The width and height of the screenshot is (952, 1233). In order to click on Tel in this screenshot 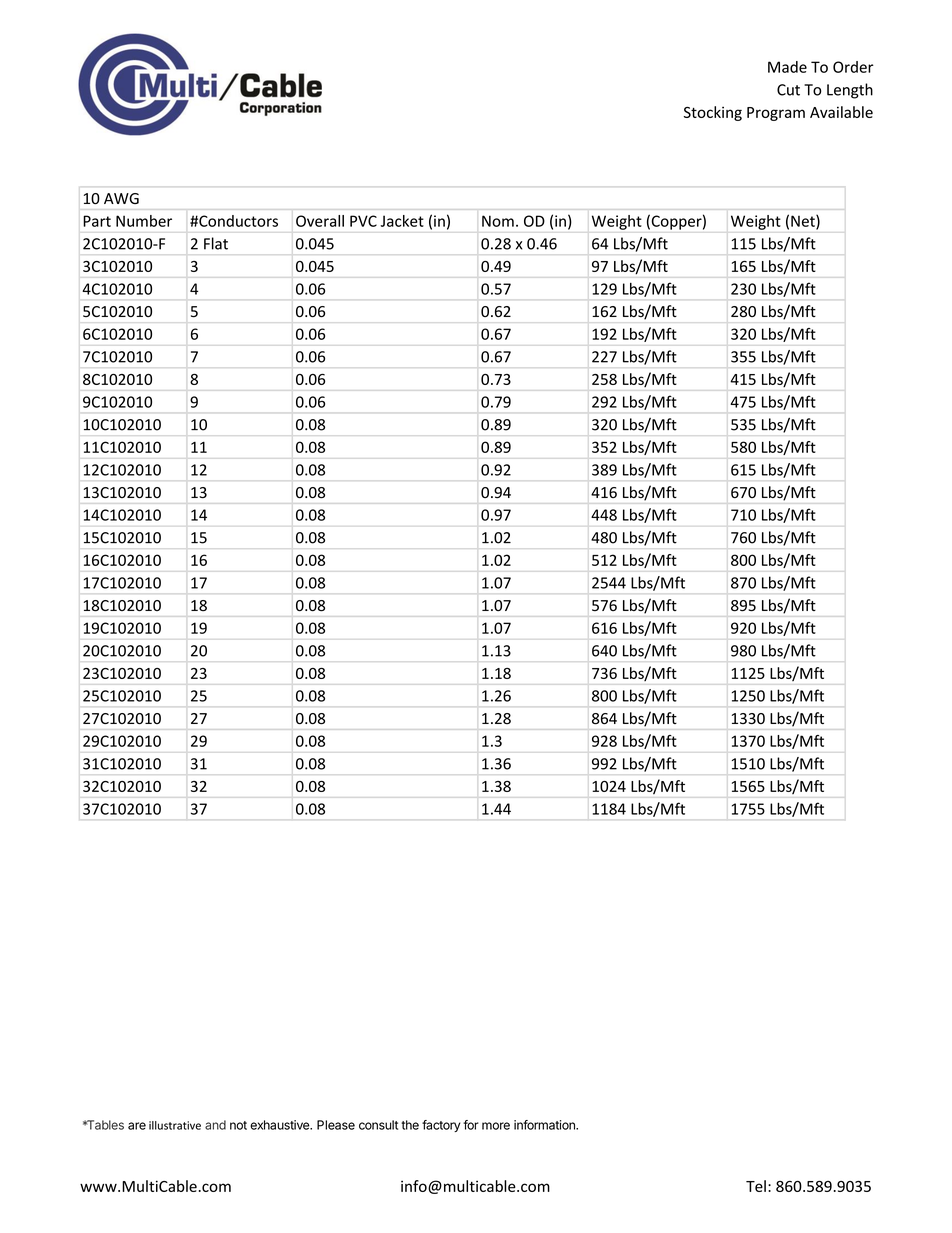, I will do `click(756, 1186)`.
